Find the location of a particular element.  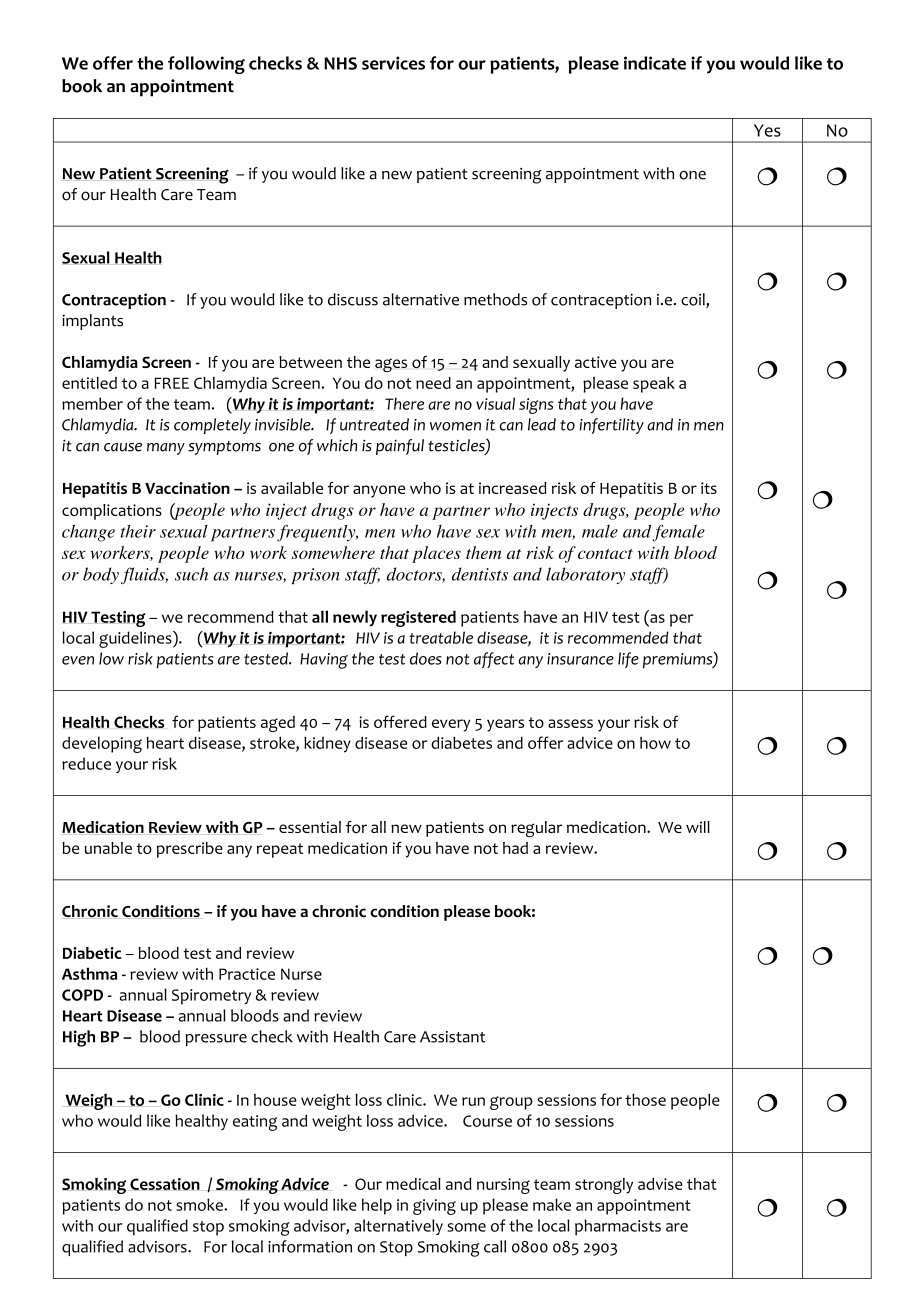

diabetes is located at coordinates (461, 742).
